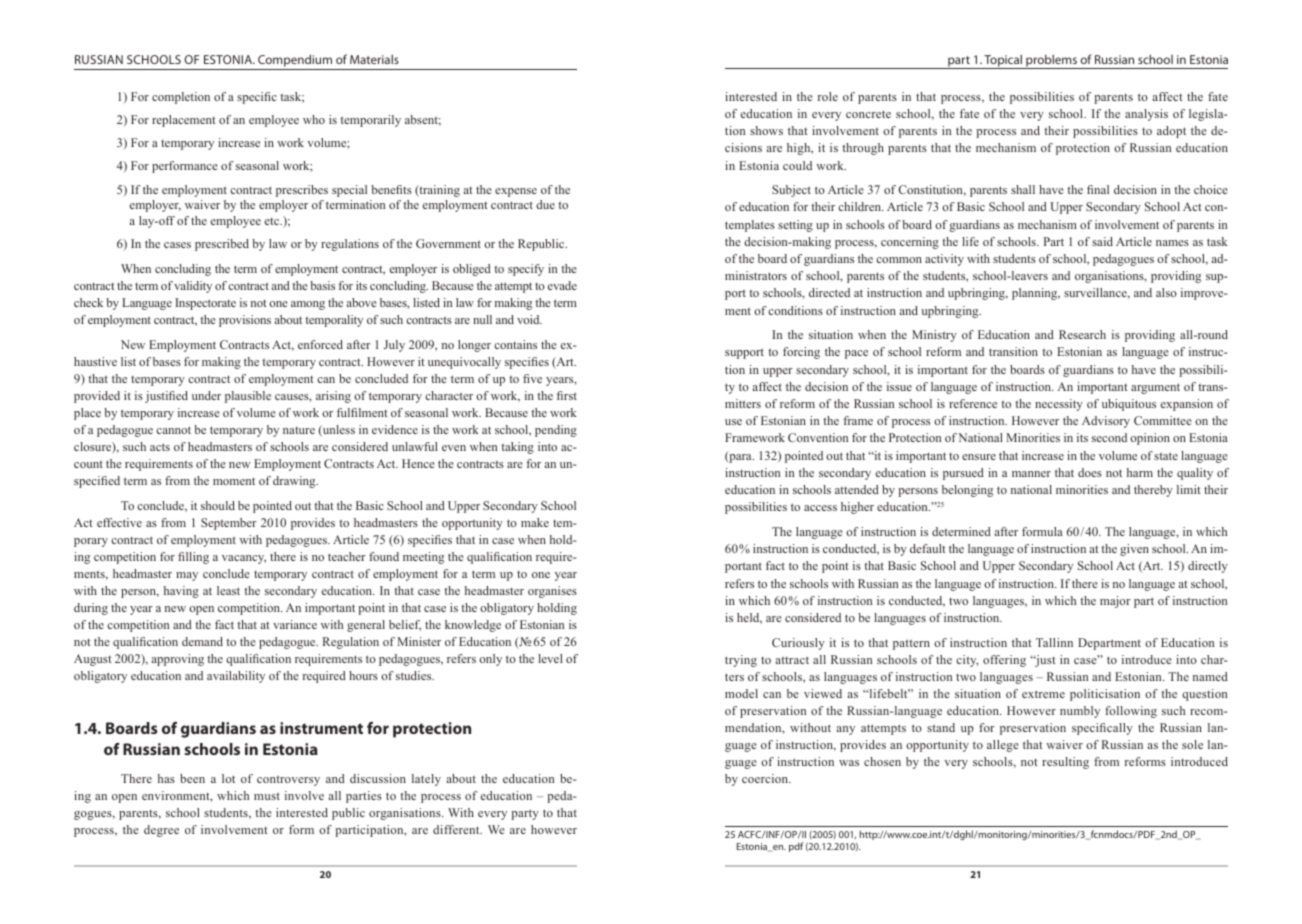 This screenshot has width=1302, height=924. What do you see at coordinates (556, 431) in the screenshot?
I see `pending` at bounding box center [556, 431].
